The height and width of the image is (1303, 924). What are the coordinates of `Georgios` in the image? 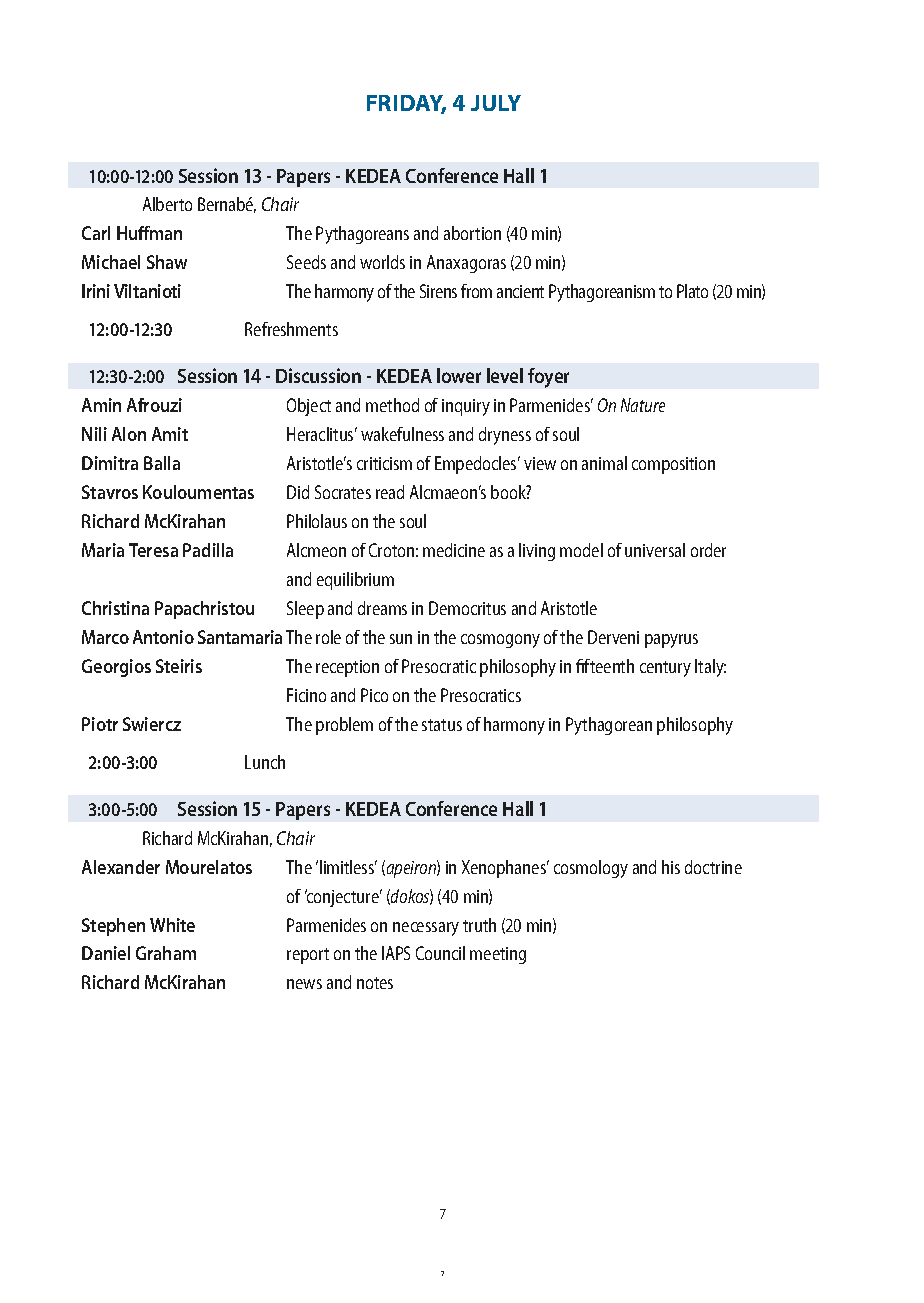 It's located at (116, 668).
